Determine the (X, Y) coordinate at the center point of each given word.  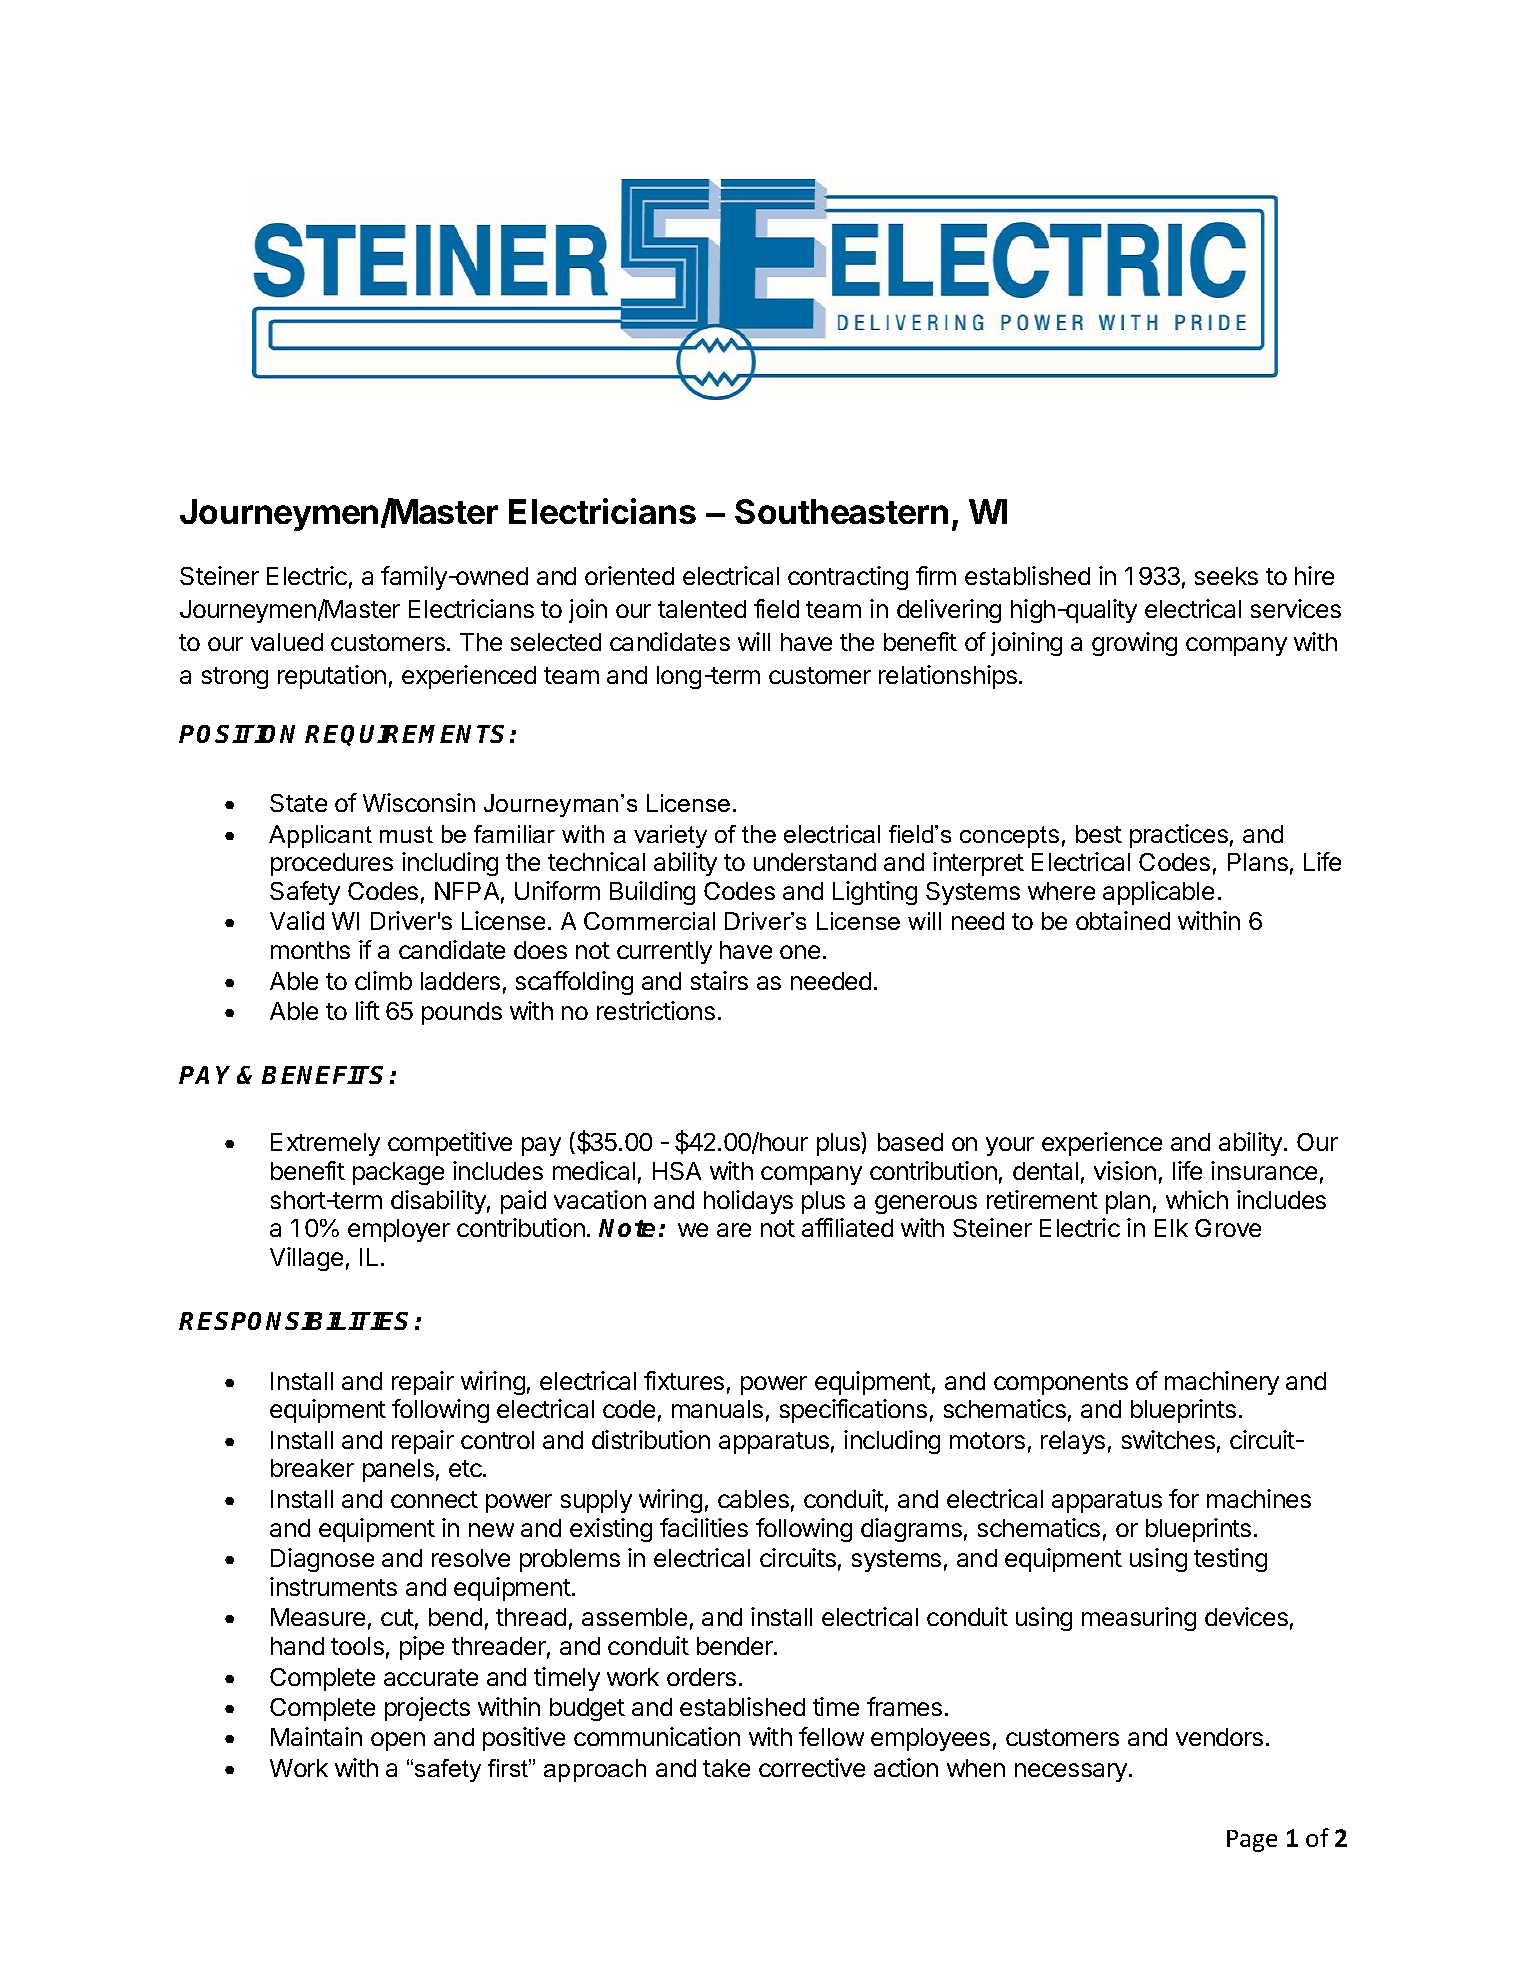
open (398, 1741)
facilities (704, 1527)
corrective (812, 1767)
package (398, 1173)
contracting (848, 578)
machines (1259, 1498)
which (1197, 1199)
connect (434, 1499)
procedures (332, 864)
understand (815, 862)
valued (287, 642)
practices (1179, 836)
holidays (748, 1202)
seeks (1226, 576)
